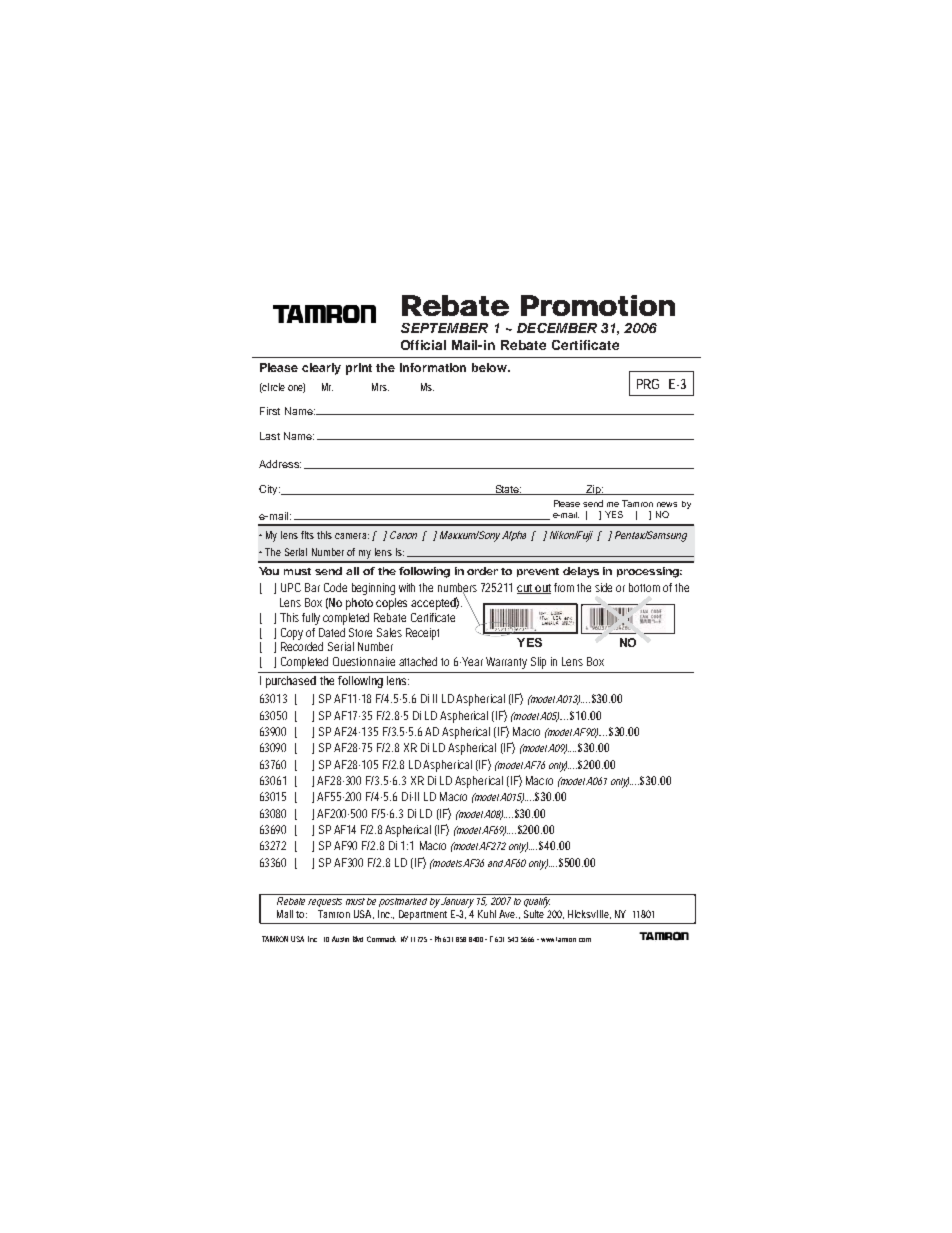 The height and width of the document is (1233, 952). I want to click on PRG, so click(648, 384).
